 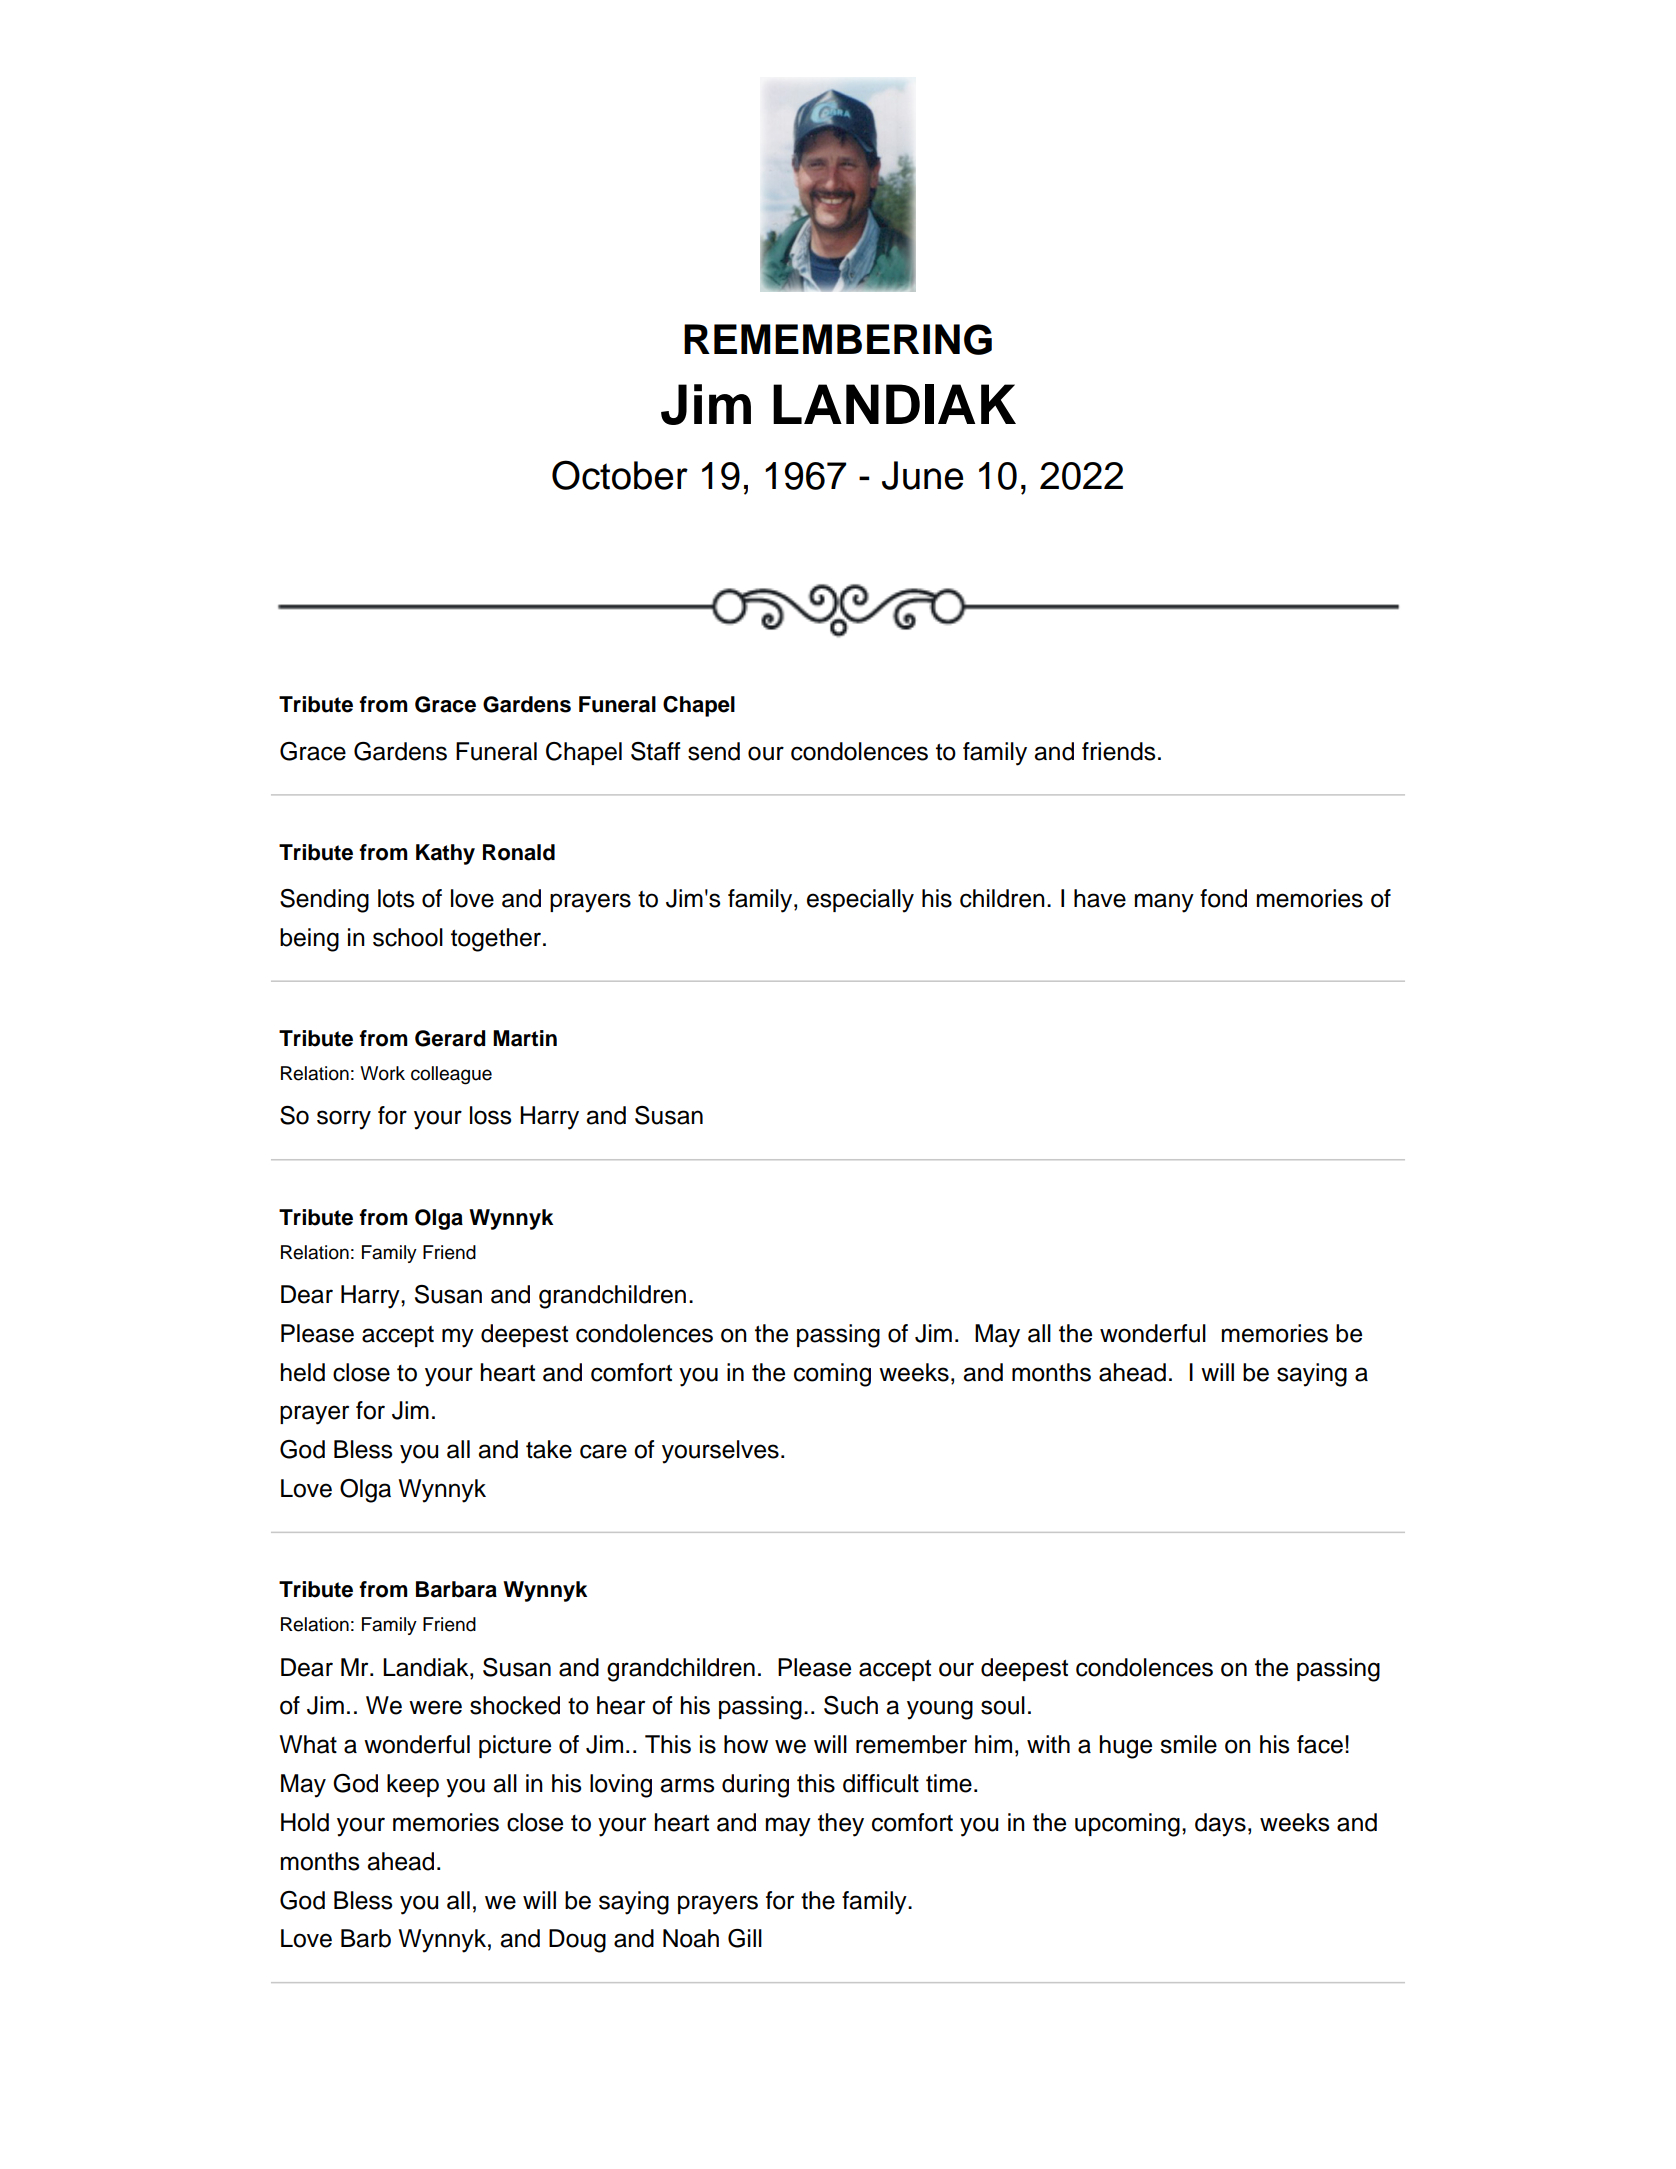 What do you see at coordinates (1223, 898) in the document?
I see `fond` at bounding box center [1223, 898].
